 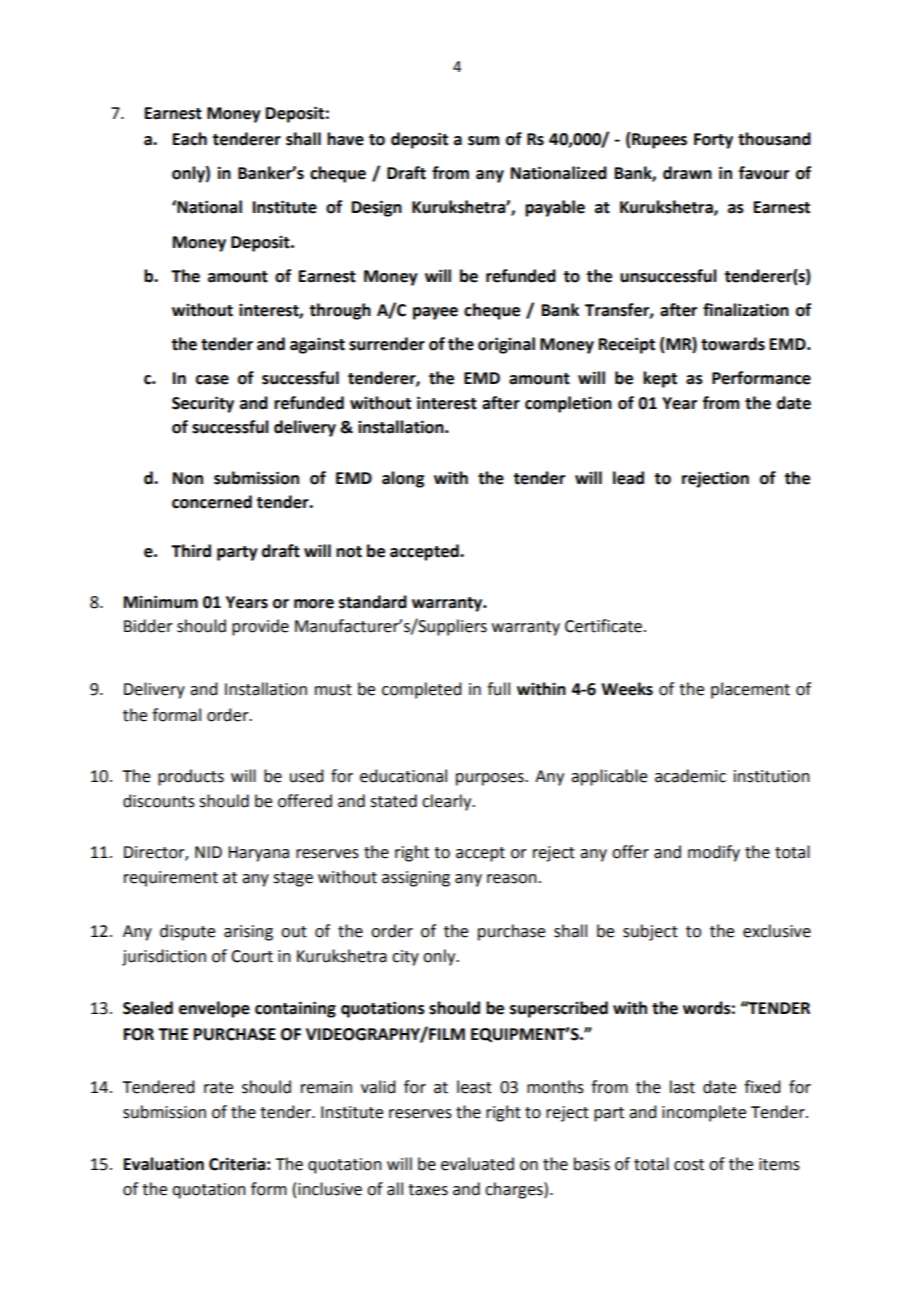 What do you see at coordinates (208, 852) in the document?
I see `NID` at bounding box center [208, 852].
